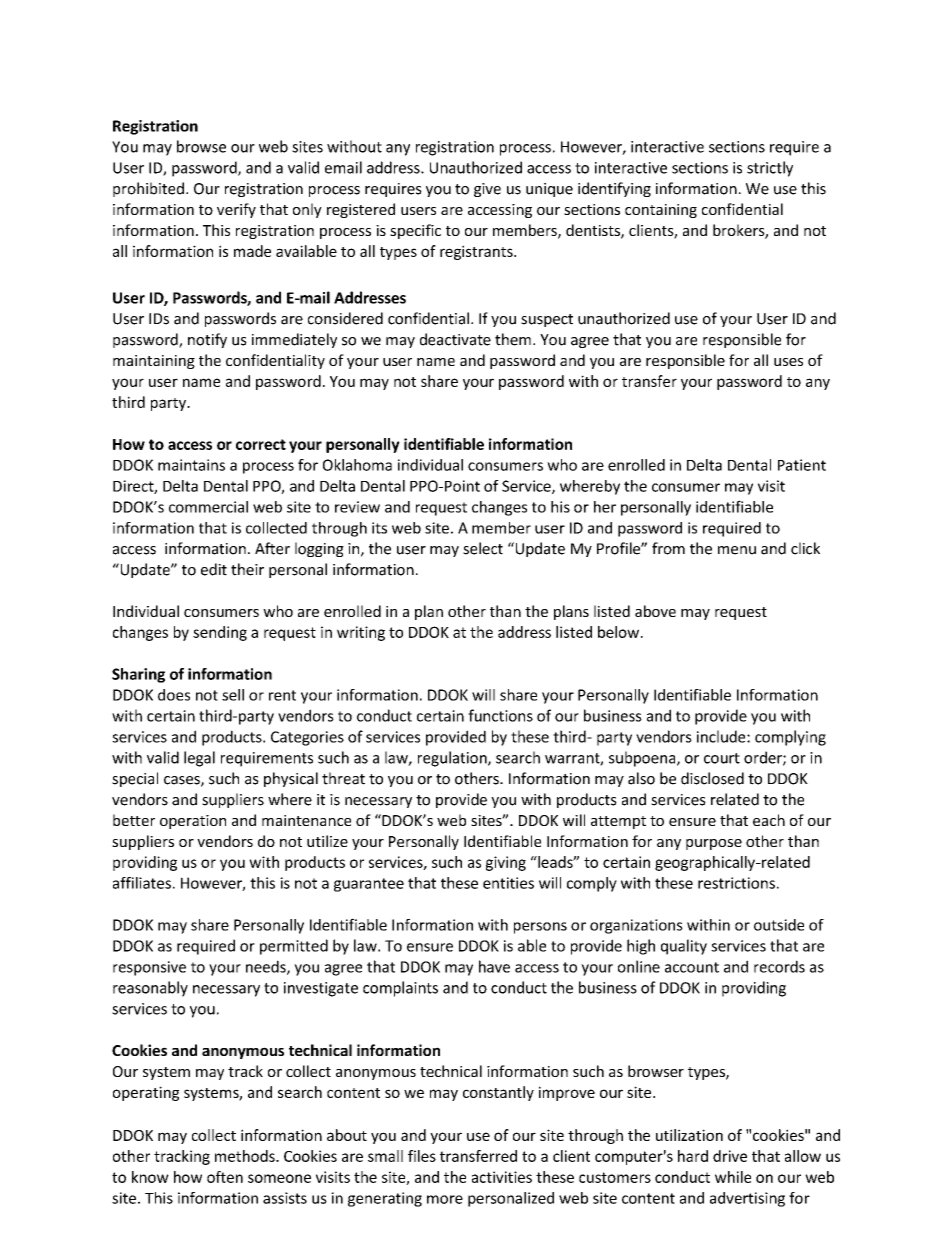 This image has width=952, height=1233. What do you see at coordinates (487, 190) in the image?
I see `give` at bounding box center [487, 190].
